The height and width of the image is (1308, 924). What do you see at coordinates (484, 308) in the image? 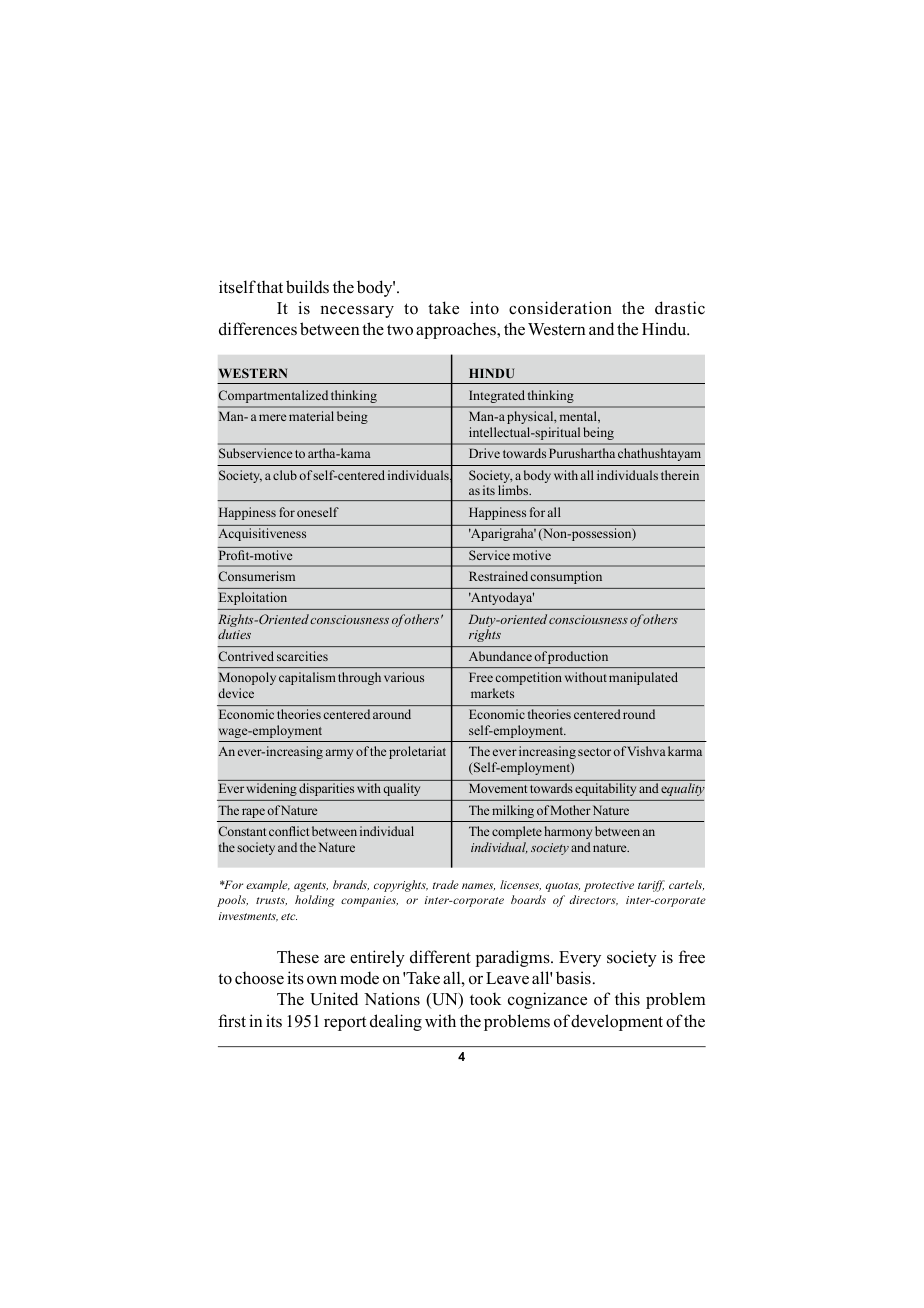
I see `into` at bounding box center [484, 308].
